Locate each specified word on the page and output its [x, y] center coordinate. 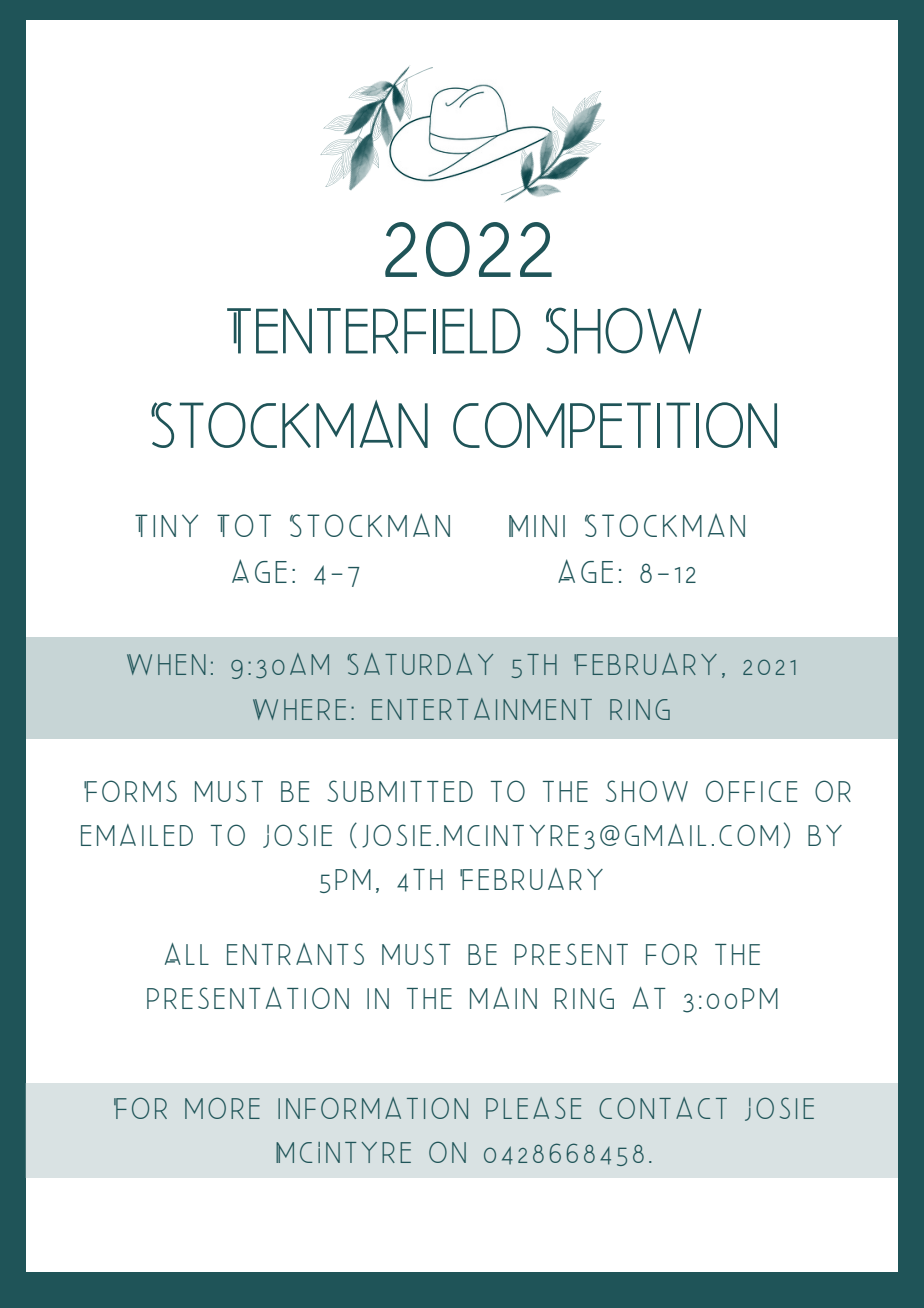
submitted [400, 791]
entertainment [482, 709]
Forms [130, 791]
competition [615, 425]
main [503, 998]
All [187, 954]
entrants [295, 954]
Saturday [420, 664]
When [166, 664]
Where [299, 709]
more [222, 1108]
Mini [537, 526]
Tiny [166, 525]
